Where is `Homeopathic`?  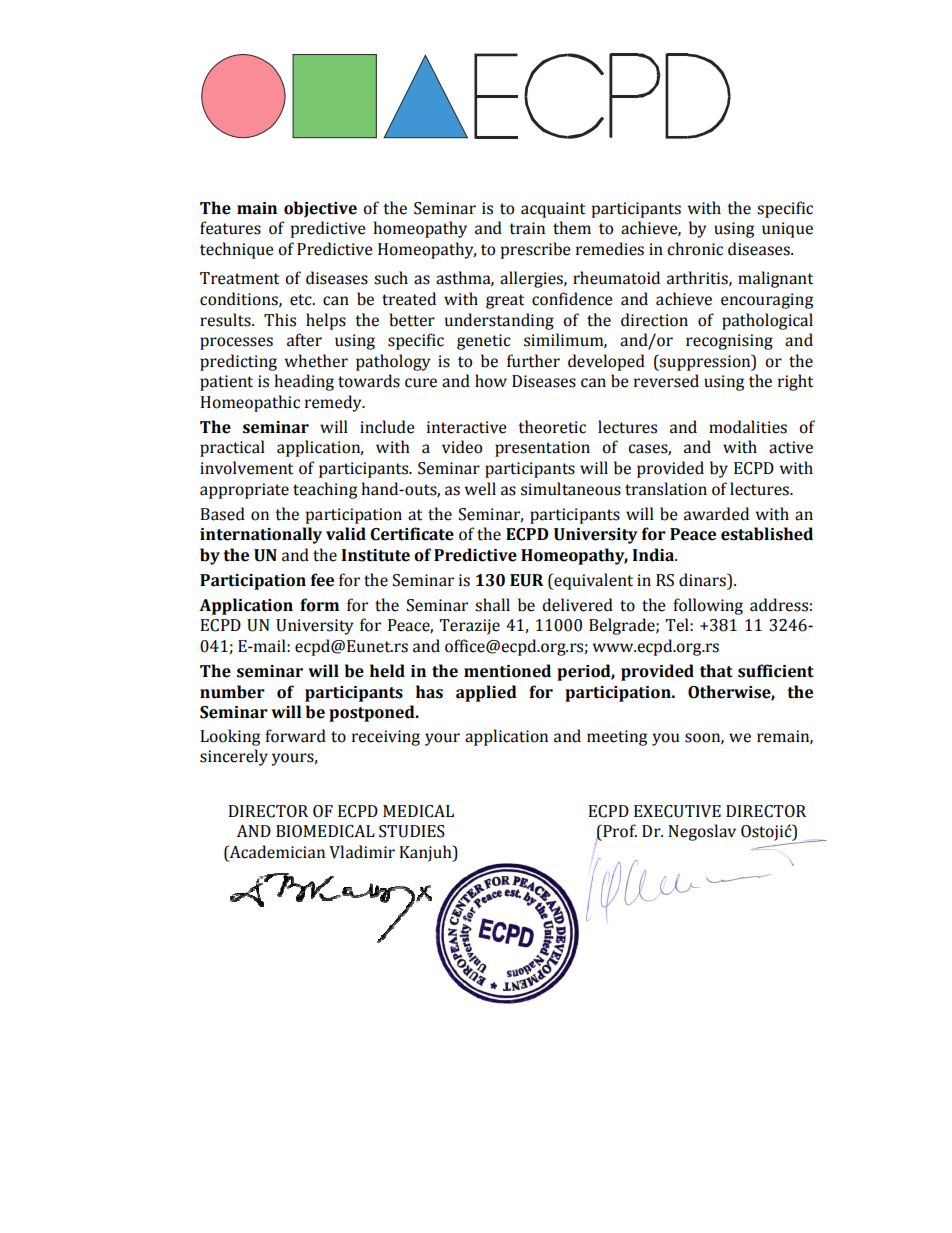
Homeopathic is located at coordinates (250, 403).
